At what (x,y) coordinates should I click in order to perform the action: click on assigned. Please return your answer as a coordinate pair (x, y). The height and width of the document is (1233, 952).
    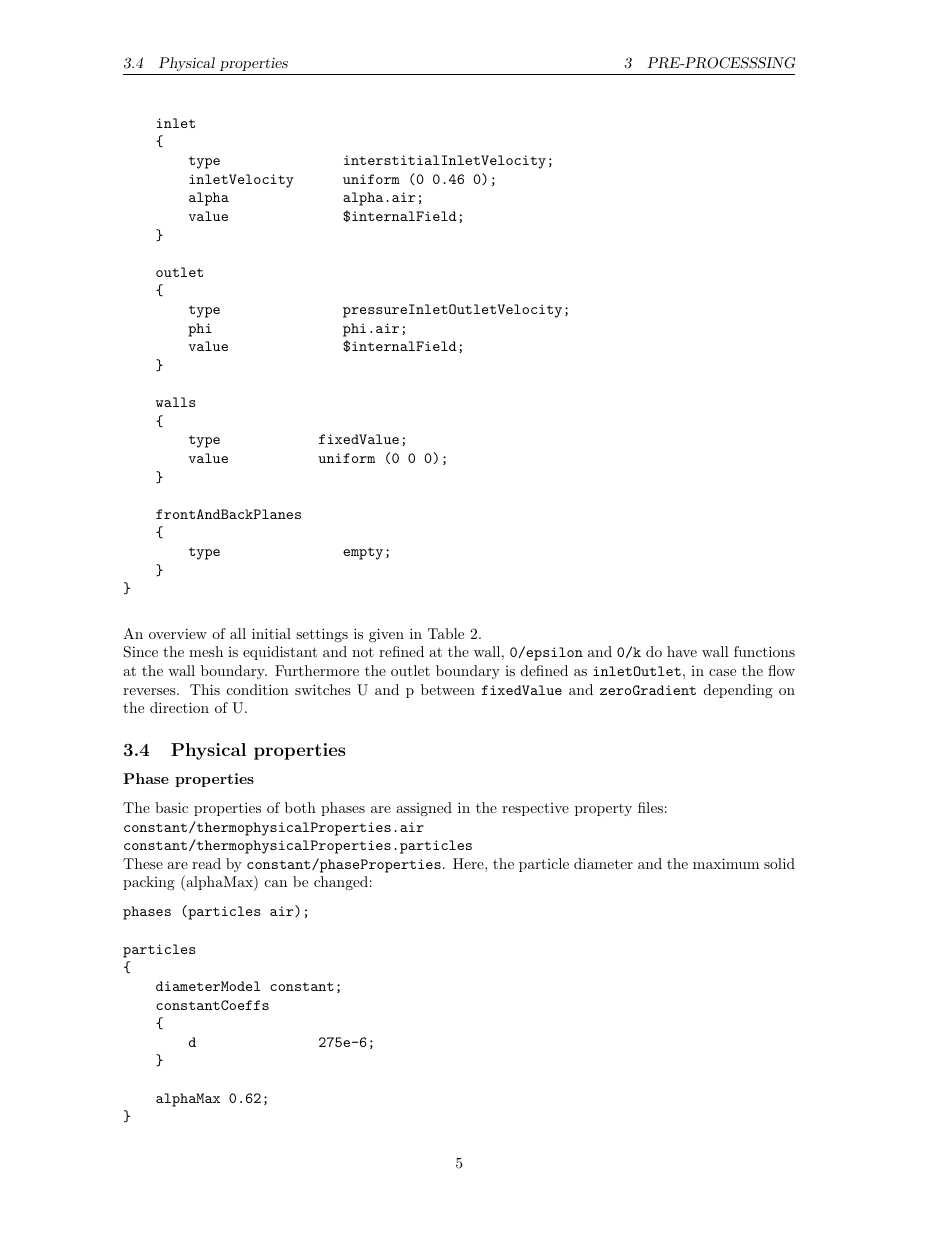
    Looking at the image, I should click on (424, 809).
